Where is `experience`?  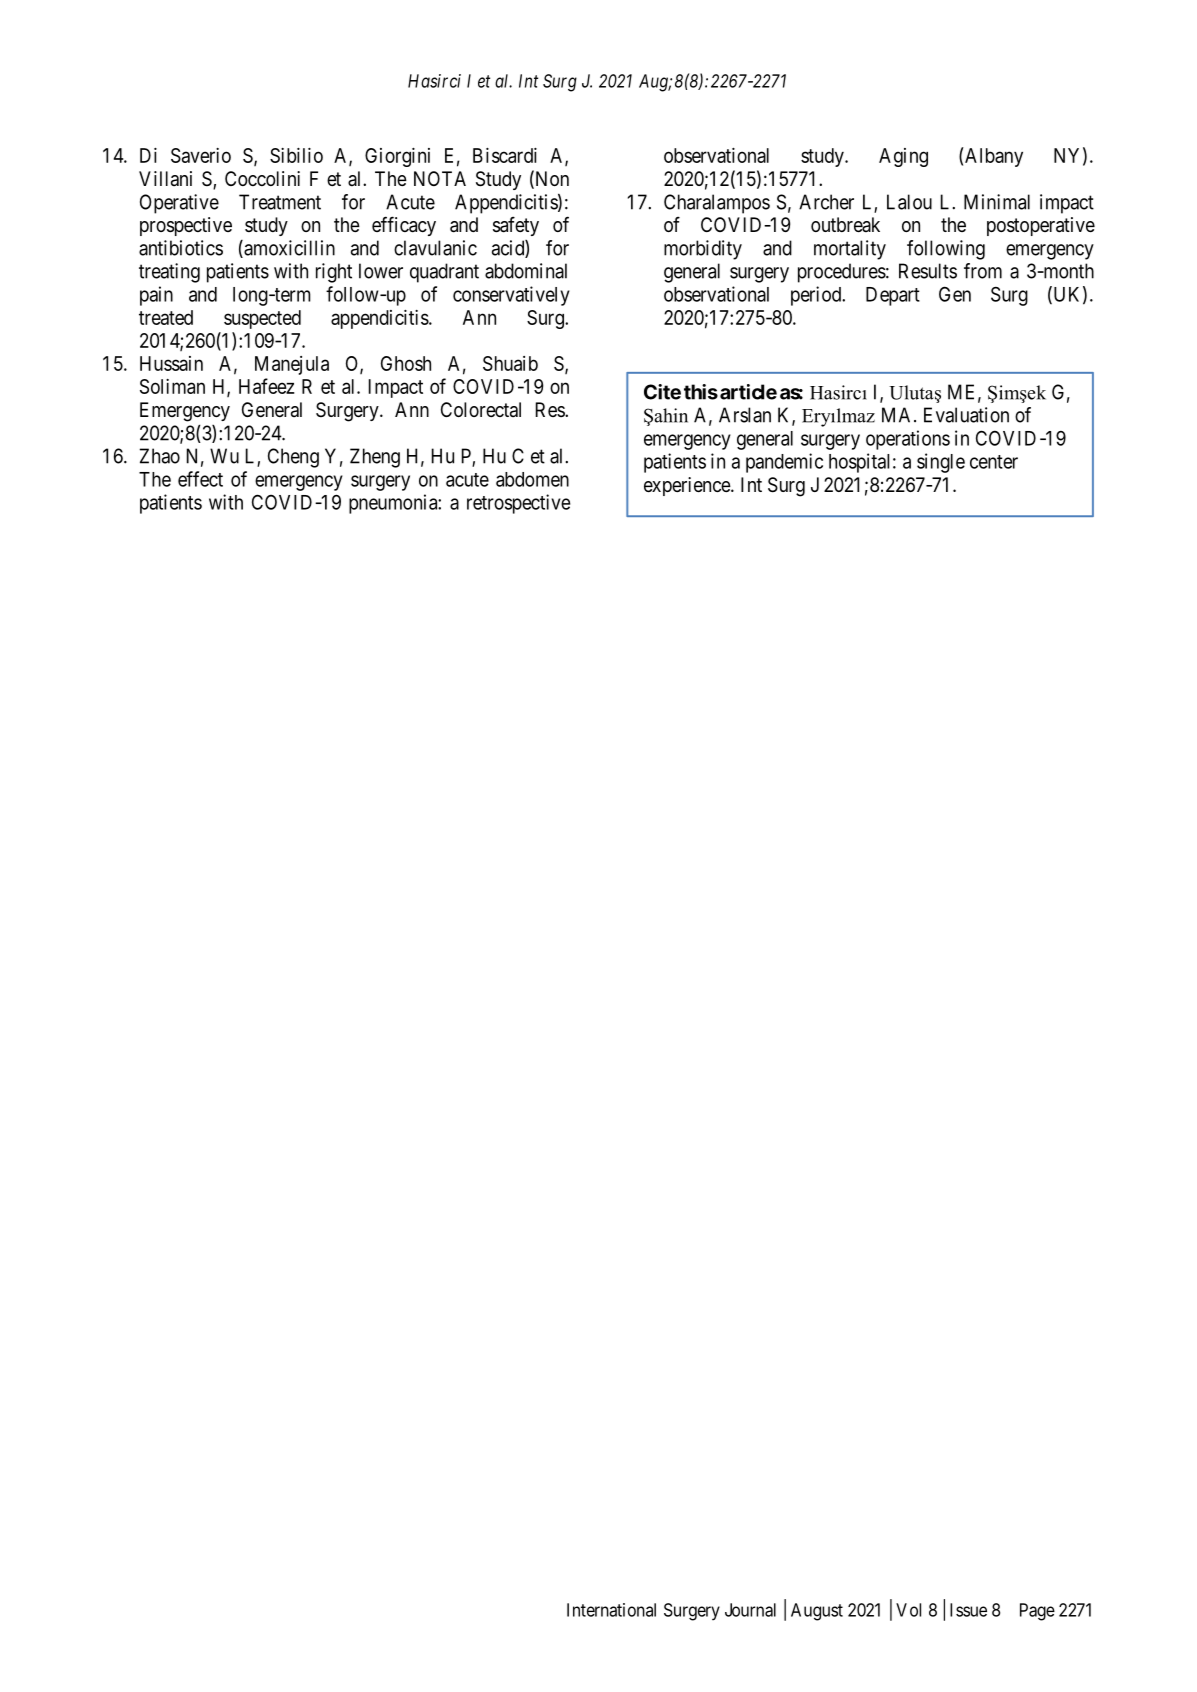
experience is located at coordinates (688, 486).
